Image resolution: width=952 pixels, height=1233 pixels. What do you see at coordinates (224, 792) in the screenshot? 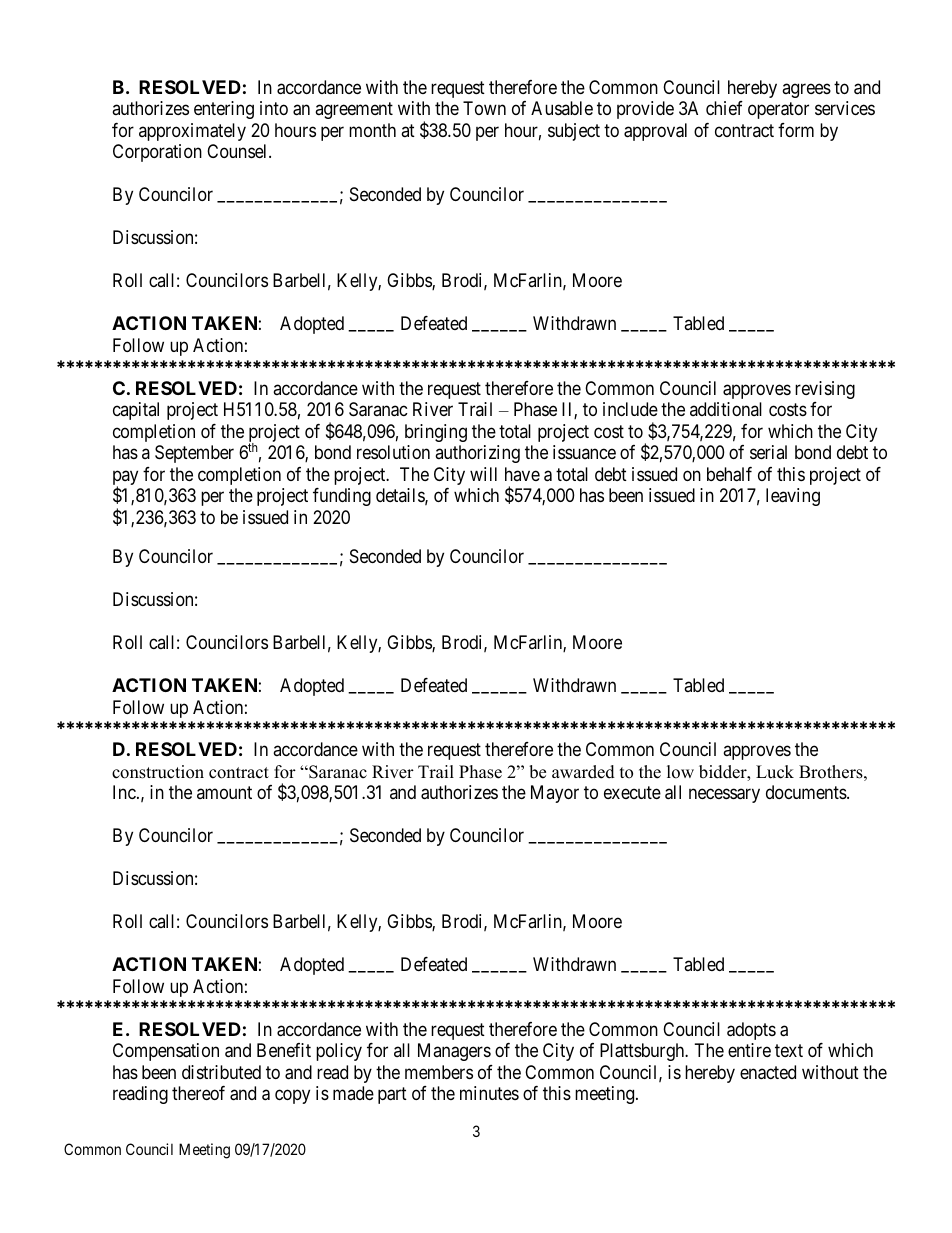
I see `amount` at bounding box center [224, 792].
